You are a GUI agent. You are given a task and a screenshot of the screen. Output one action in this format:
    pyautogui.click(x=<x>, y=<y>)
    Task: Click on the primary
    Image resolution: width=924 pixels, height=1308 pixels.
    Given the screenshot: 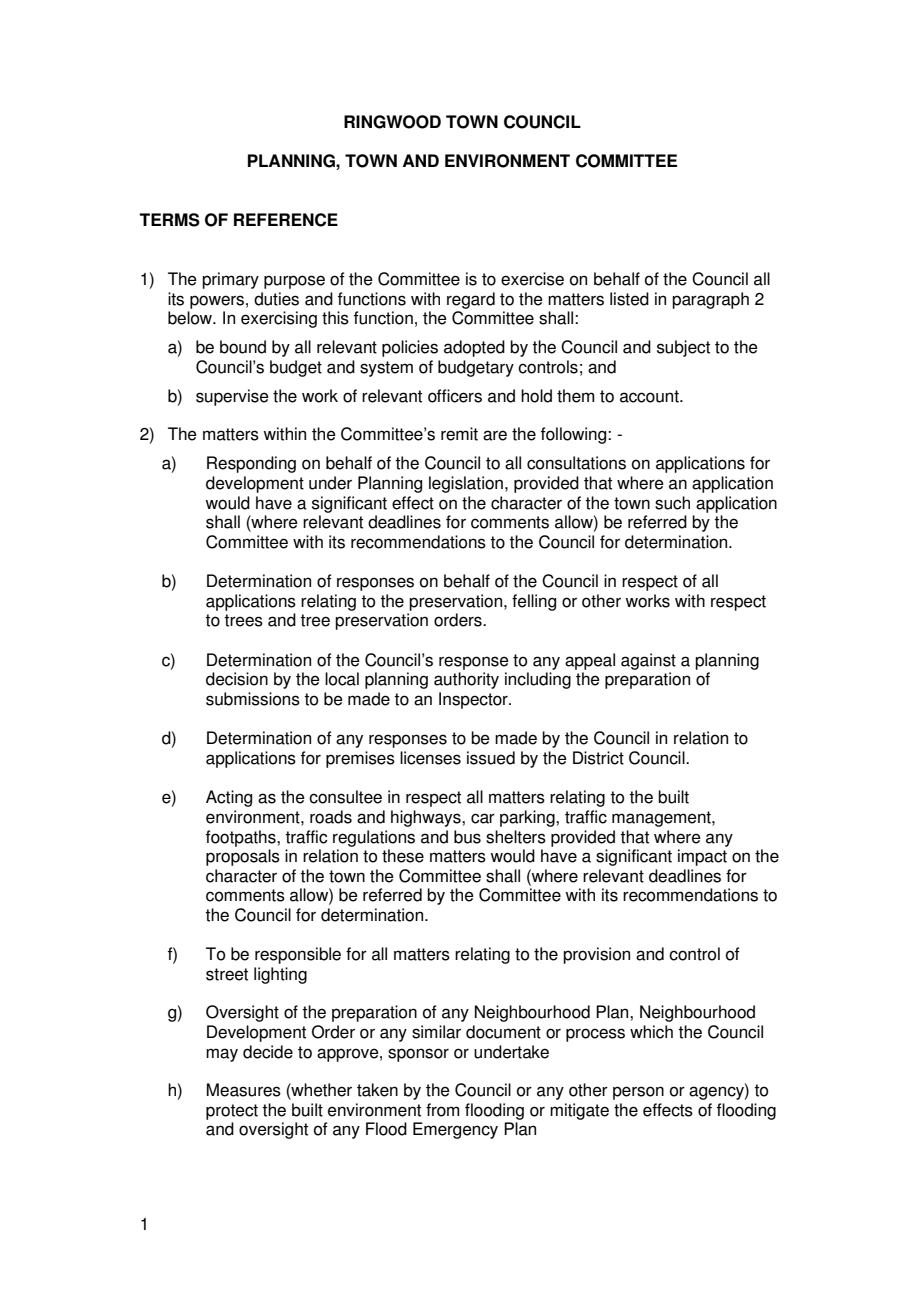 What is the action you would take?
    pyautogui.click(x=230, y=280)
